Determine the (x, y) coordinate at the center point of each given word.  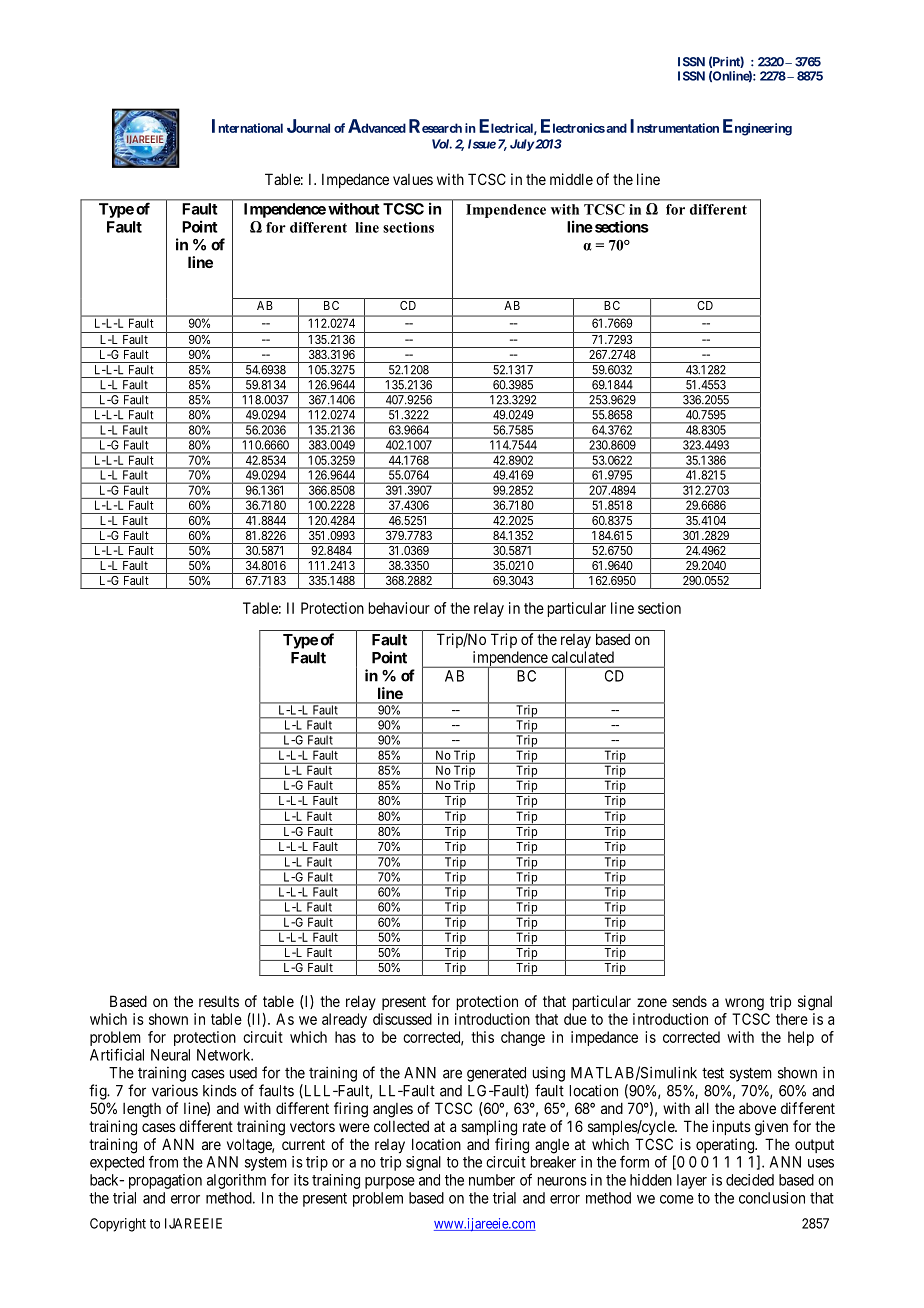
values (413, 179)
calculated (583, 657)
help (801, 1038)
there (792, 1019)
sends (689, 1001)
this (482, 1037)
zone (652, 1002)
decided (750, 1180)
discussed (402, 1019)
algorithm (236, 1181)
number (492, 1180)
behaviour (399, 608)
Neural (170, 1055)
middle (571, 179)
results (219, 1001)
